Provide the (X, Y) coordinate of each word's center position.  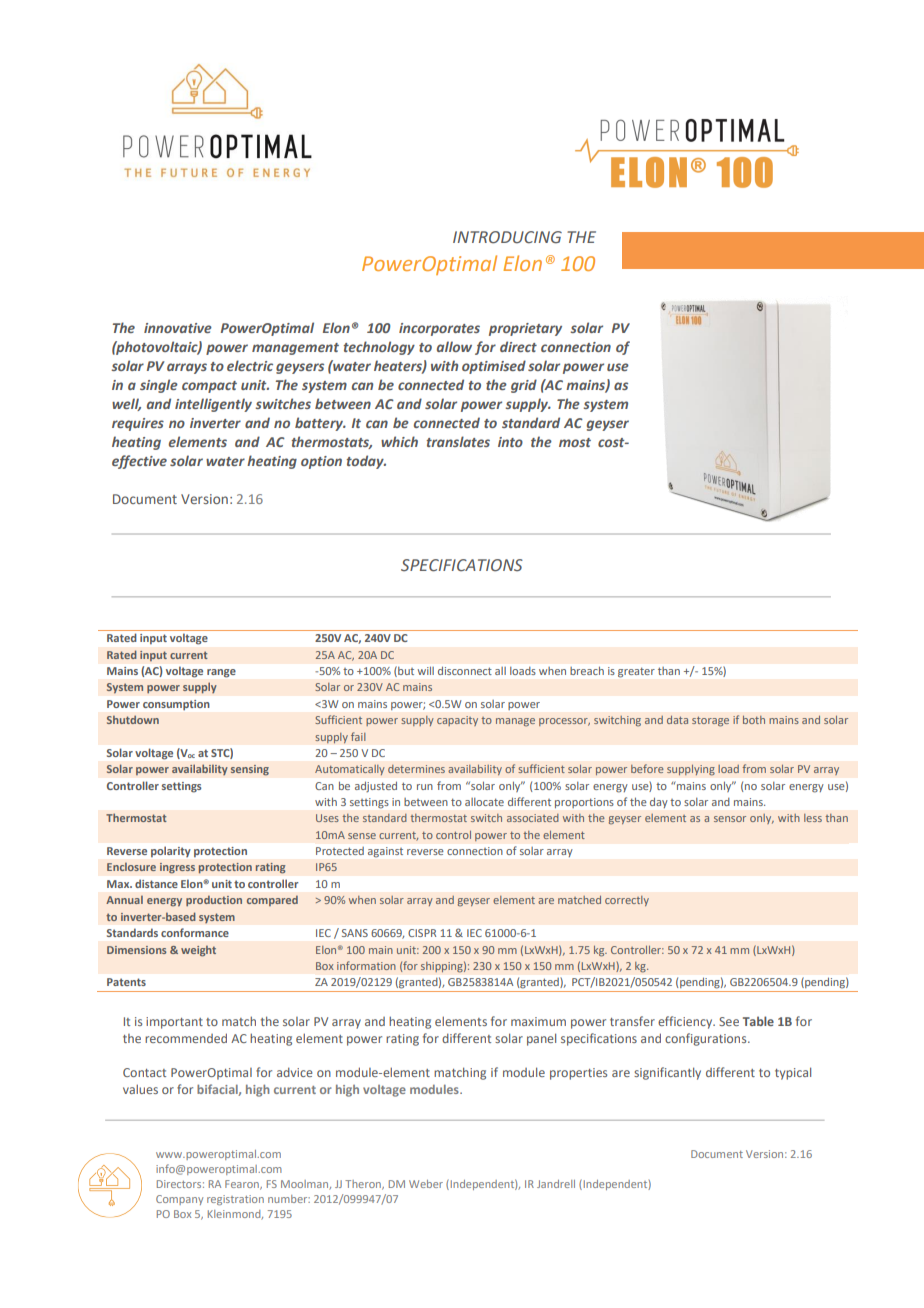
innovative (178, 328)
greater (636, 672)
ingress (177, 868)
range (221, 673)
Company (179, 1200)
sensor (730, 819)
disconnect (464, 671)
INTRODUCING (507, 237)
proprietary (525, 329)
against (385, 852)
